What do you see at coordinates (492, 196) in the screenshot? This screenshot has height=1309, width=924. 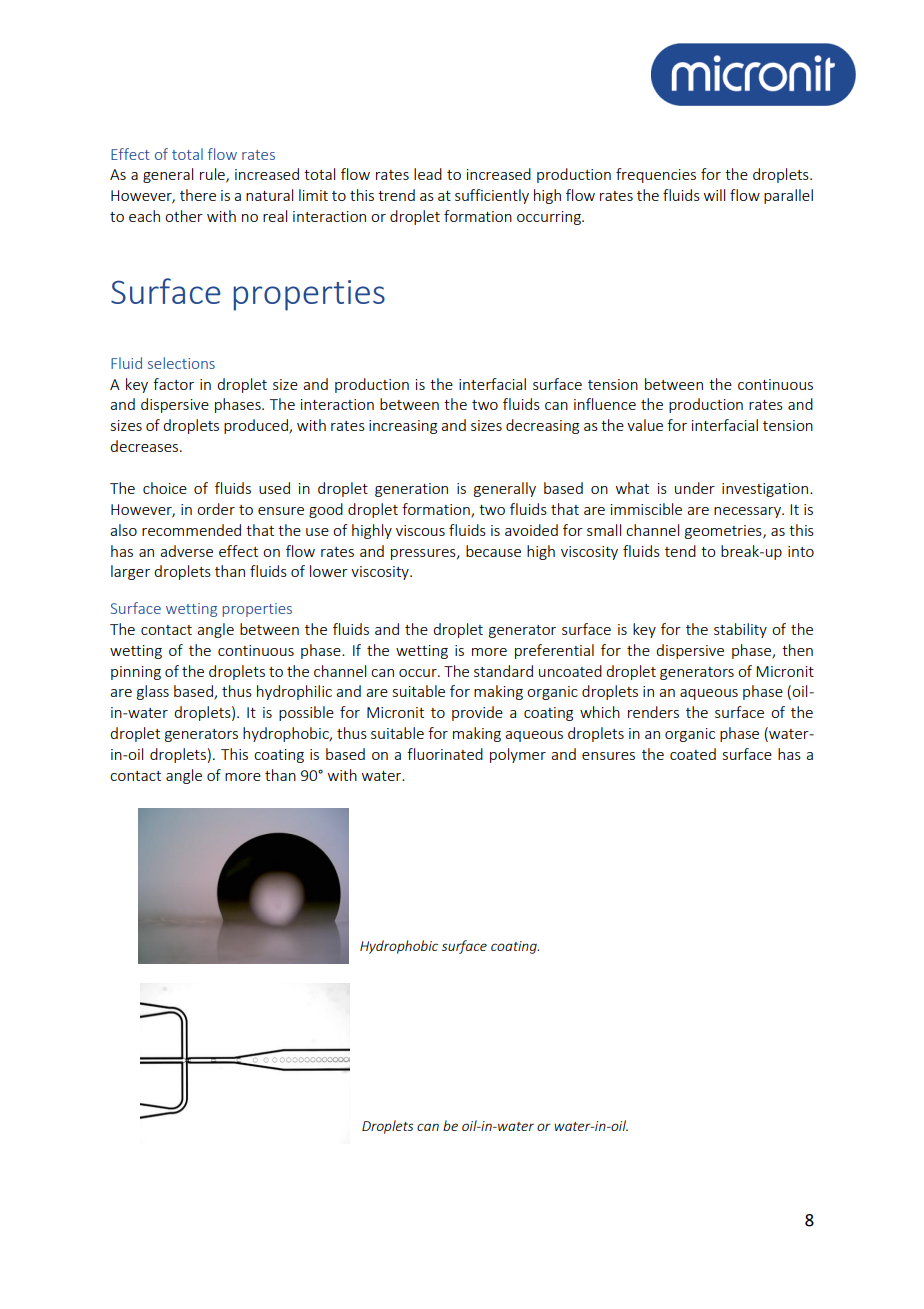 I see `sufficiently` at bounding box center [492, 196].
